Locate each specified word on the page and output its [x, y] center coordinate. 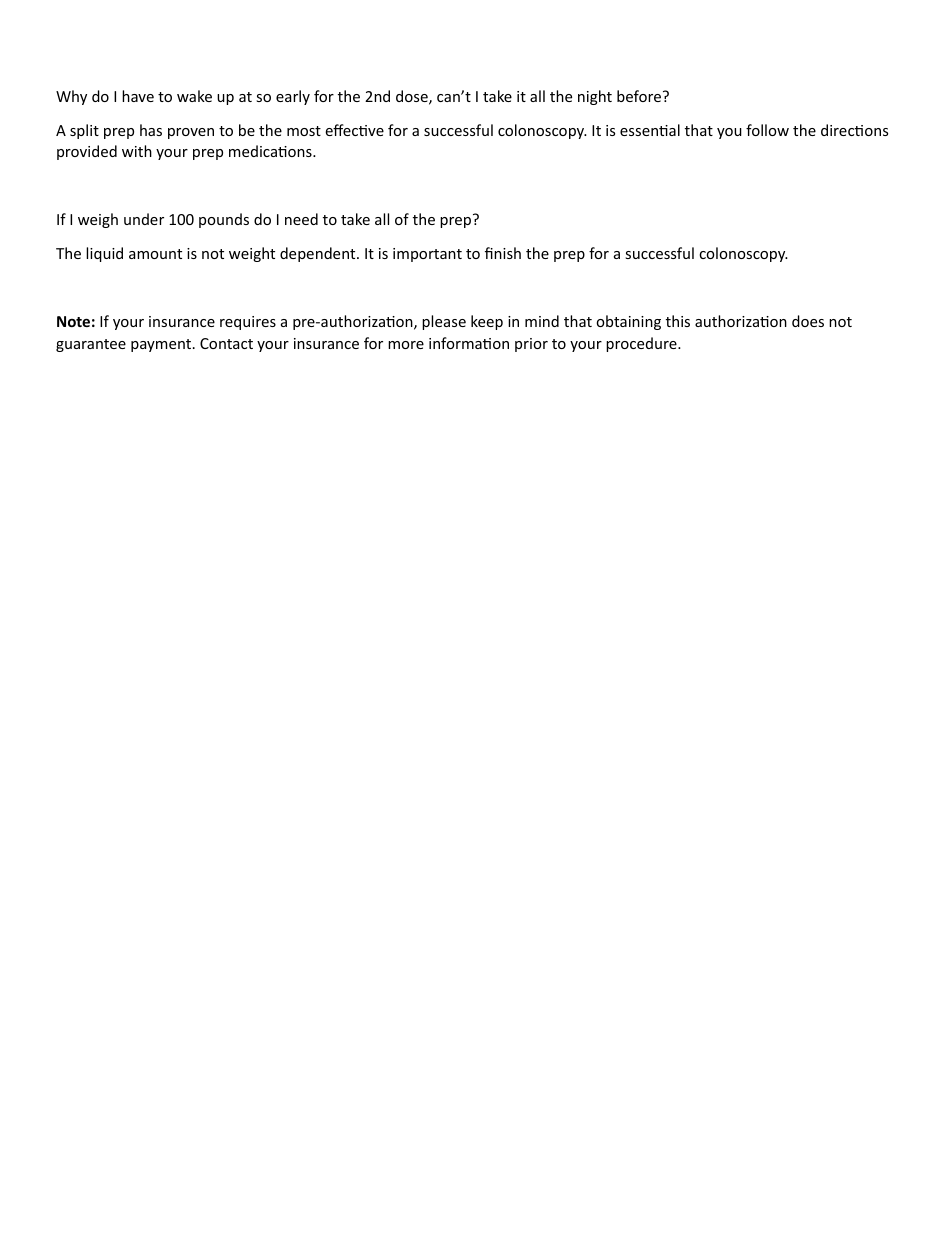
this [678, 321]
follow [767, 130]
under [144, 219]
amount [155, 254]
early [293, 97]
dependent [319, 254]
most [304, 131]
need [301, 219]
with [137, 151]
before [639, 96]
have [138, 96]
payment [162, 345]
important [427, 255]
